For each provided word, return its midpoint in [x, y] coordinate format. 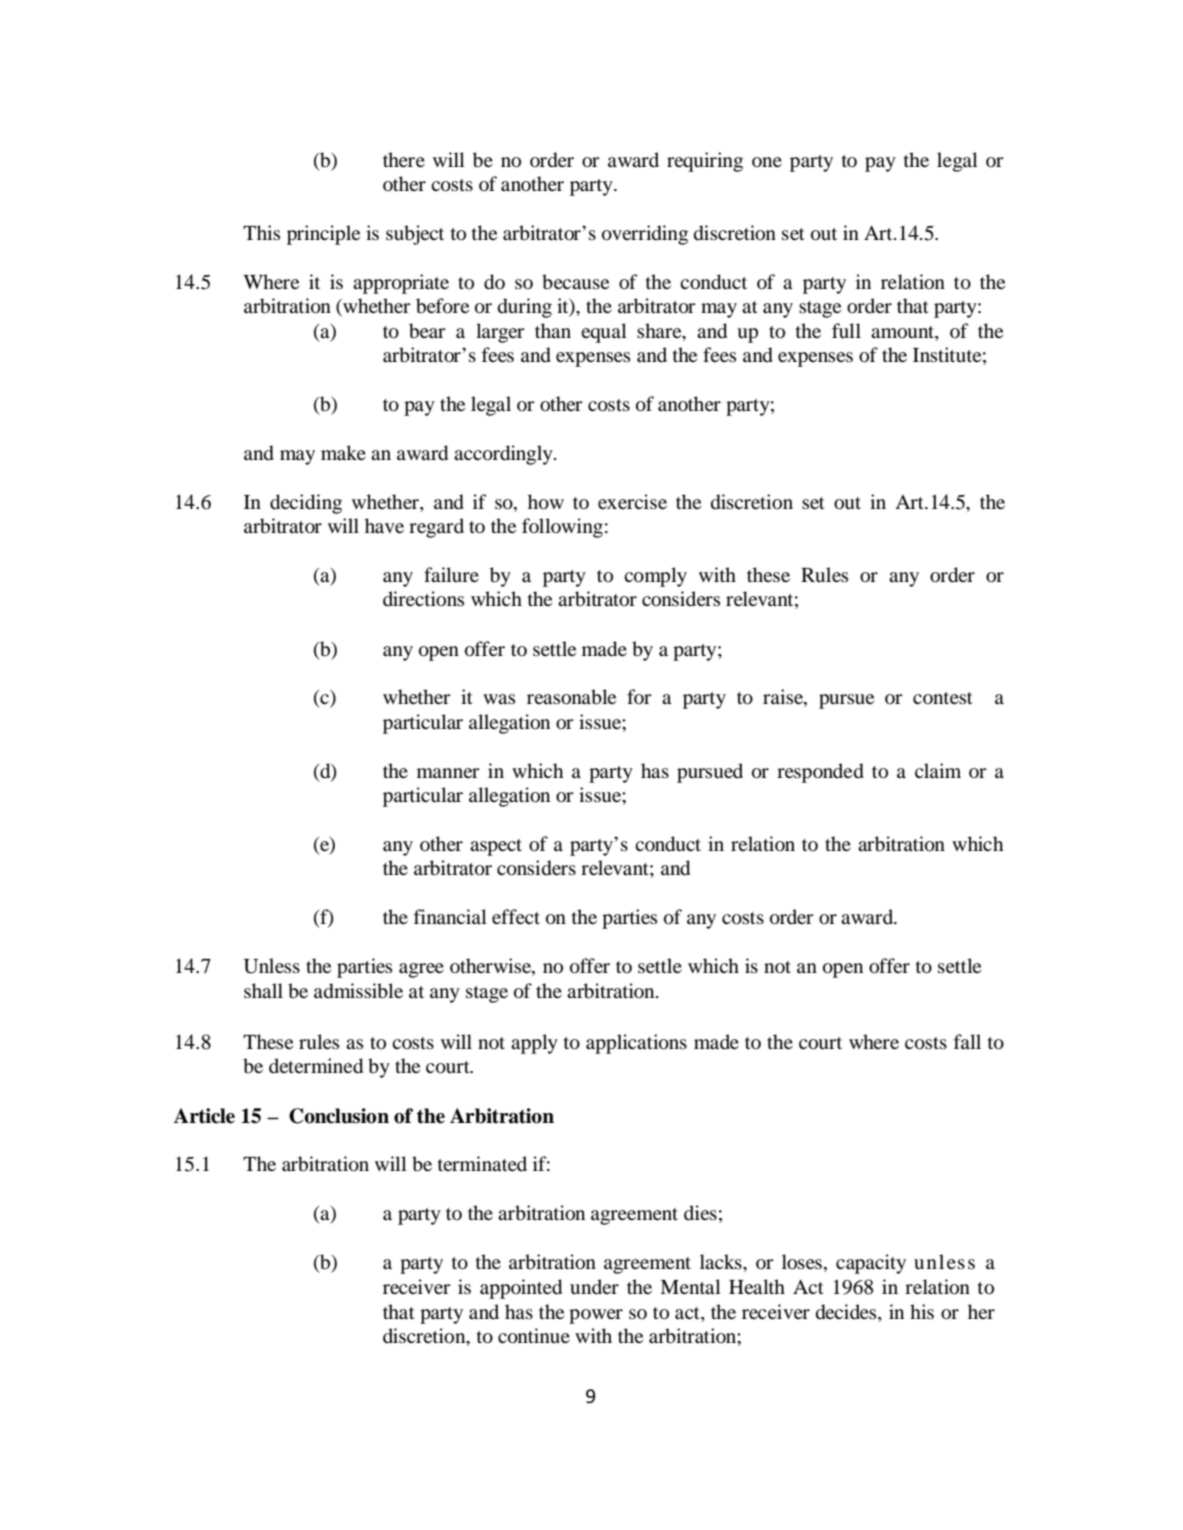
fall [967, 1041]
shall [263, 990]
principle [323, 235]
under [594, 1286]
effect [516, 916]
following [562, 528]
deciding [306, 504]
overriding [645, 235]
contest [943, 698]
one [767, 162]
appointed [521, 1289]
